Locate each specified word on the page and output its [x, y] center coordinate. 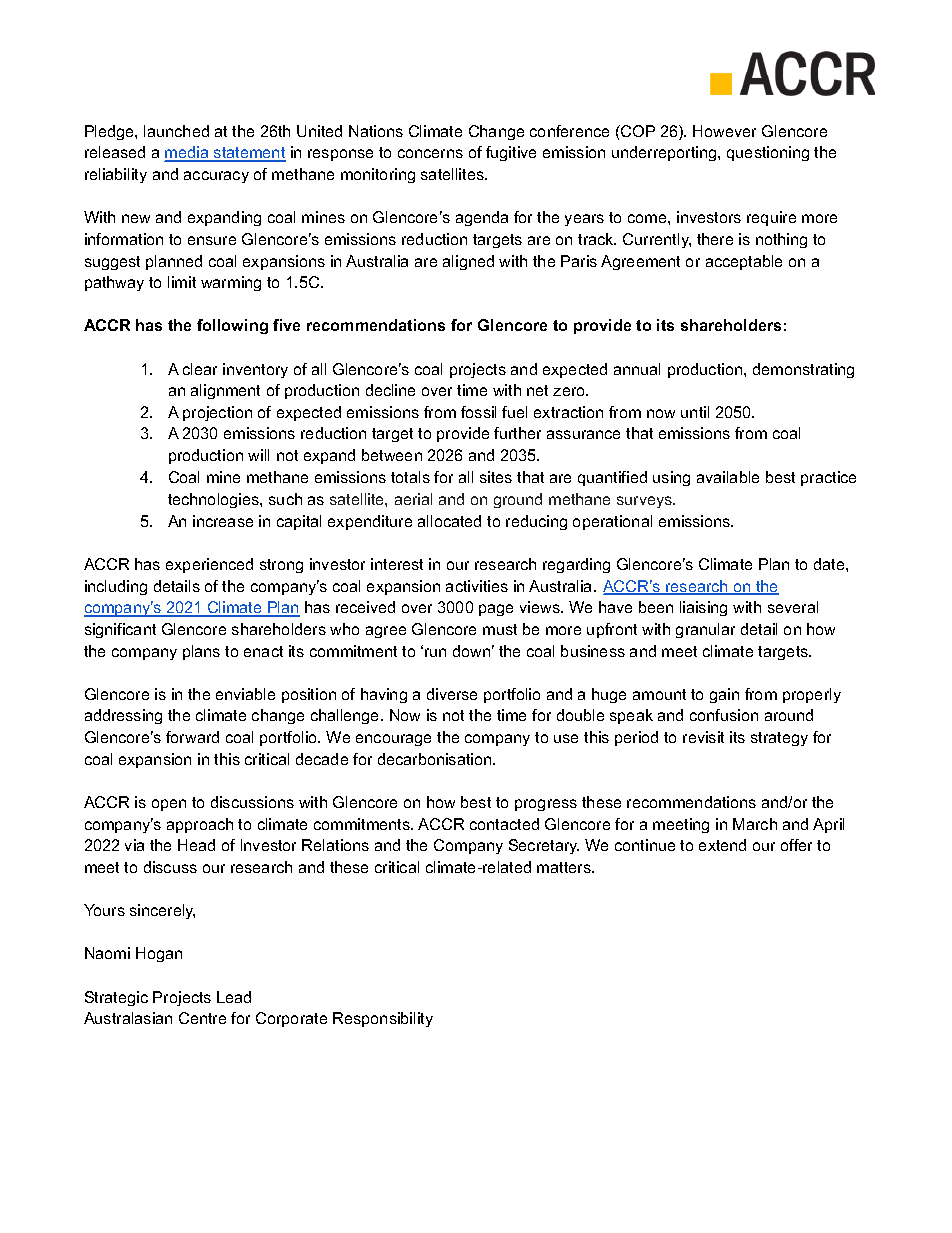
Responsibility [383, 1019]
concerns [430, 153]
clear [200, 369]
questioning [768, 153]
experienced [209, 565]
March [755, 824]
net [537, 390]
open [169, 805]
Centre [202, 1018]
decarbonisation [436, 759]
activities [477, 586]
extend [722, 845]
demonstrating [803, 370]
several [793, 607]
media [187, 154]
